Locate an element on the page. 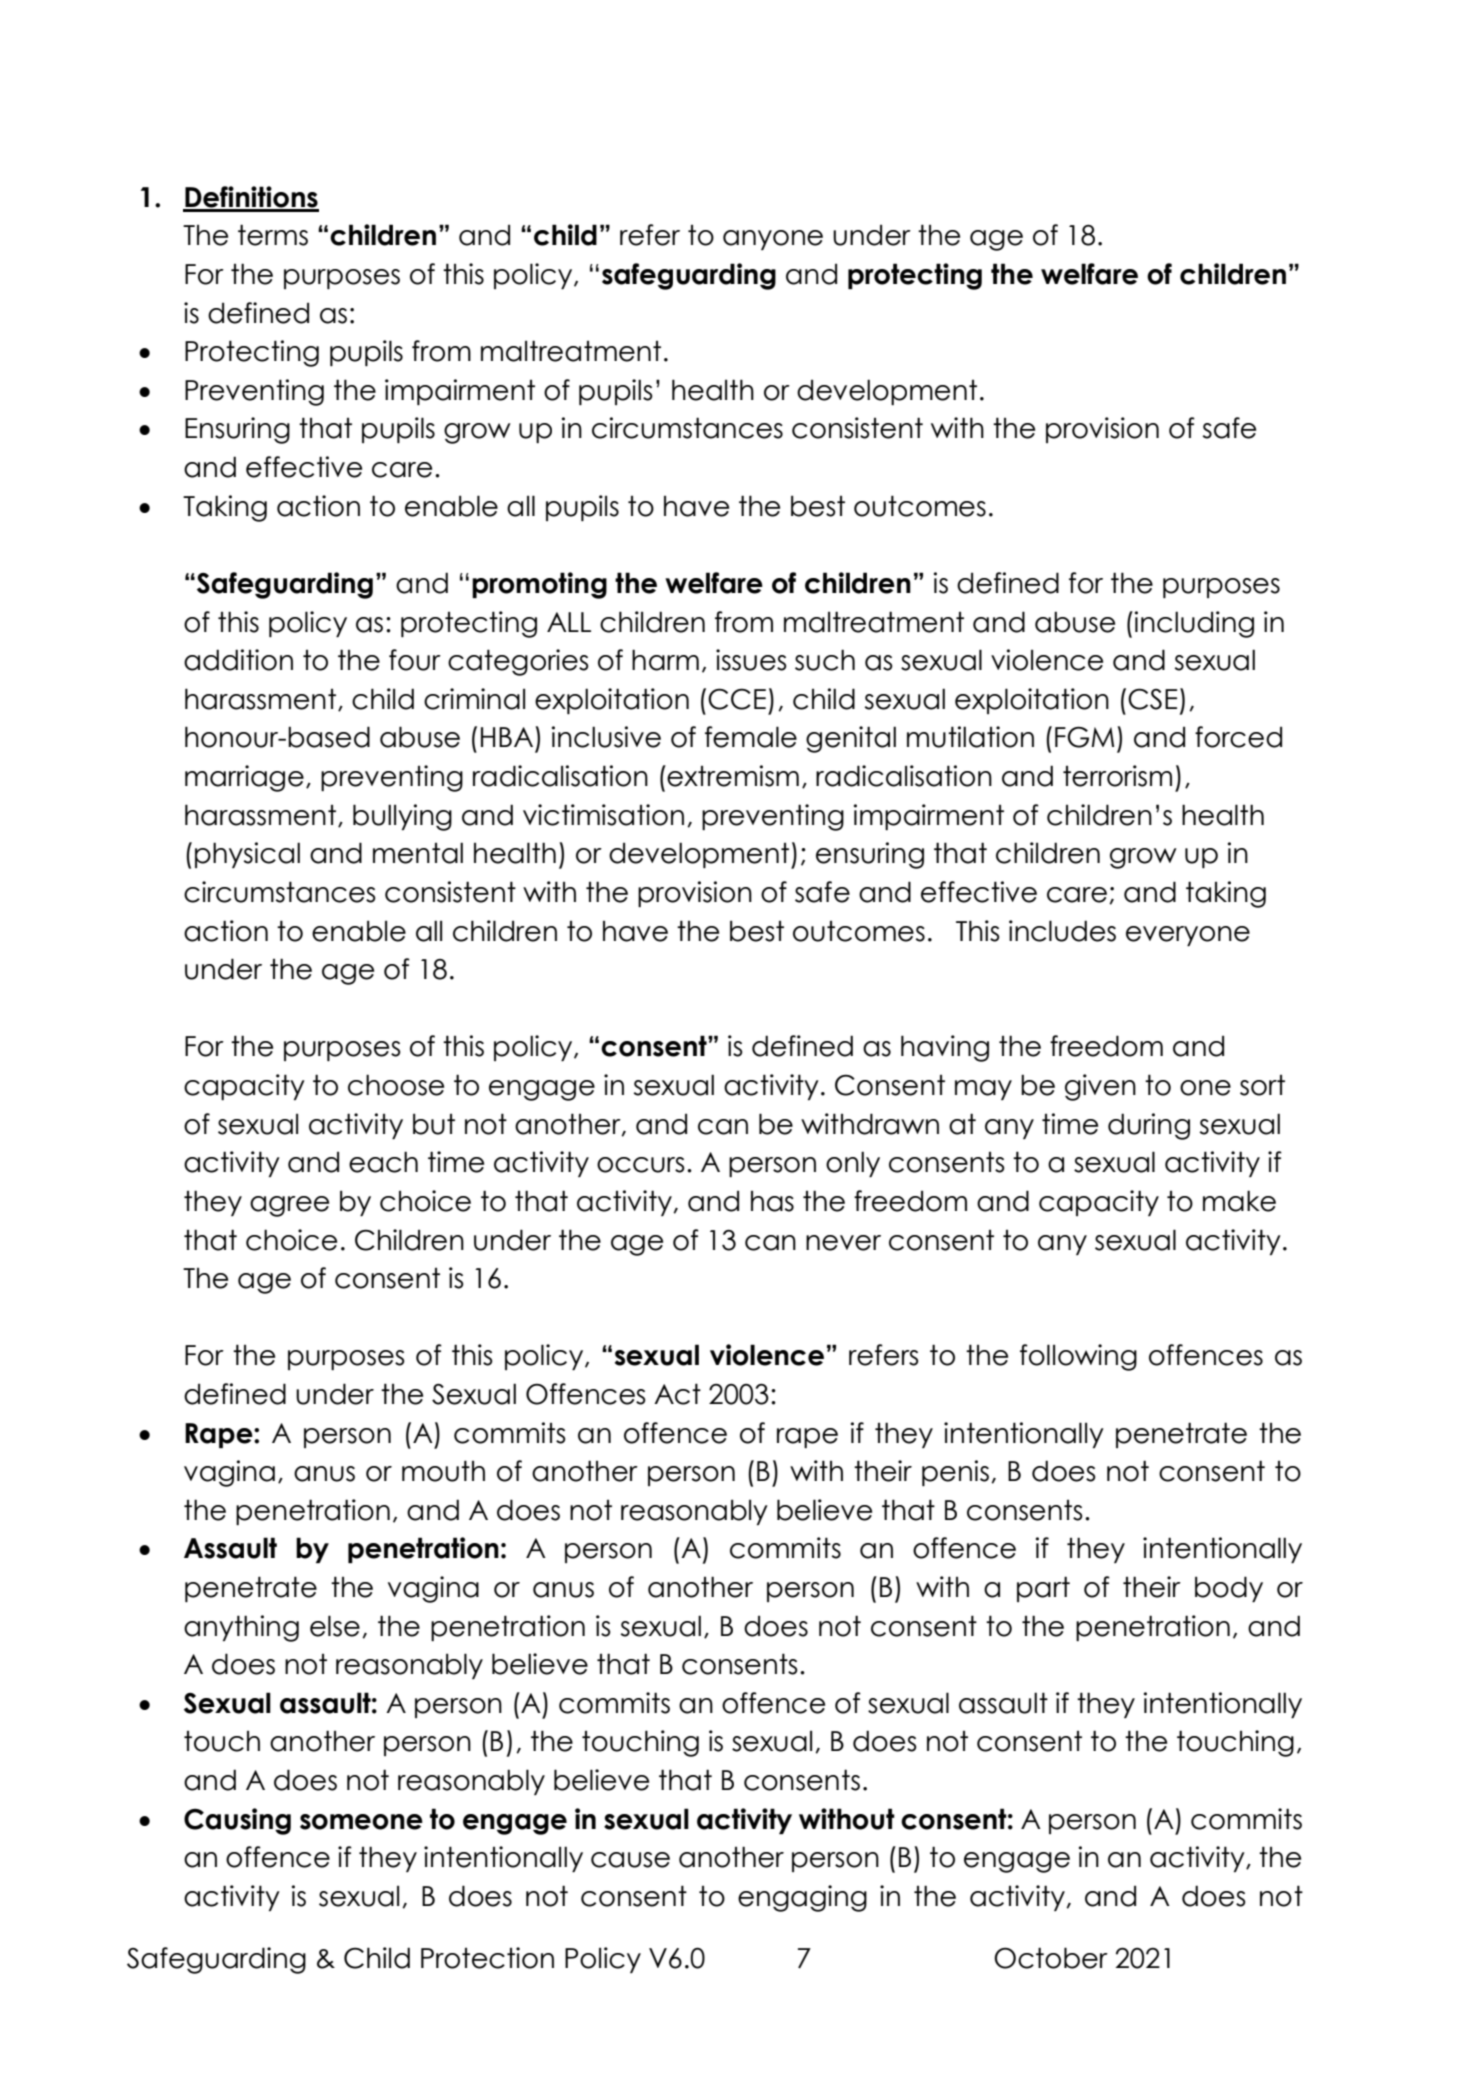  including is located at coordinates (1194, 624).
